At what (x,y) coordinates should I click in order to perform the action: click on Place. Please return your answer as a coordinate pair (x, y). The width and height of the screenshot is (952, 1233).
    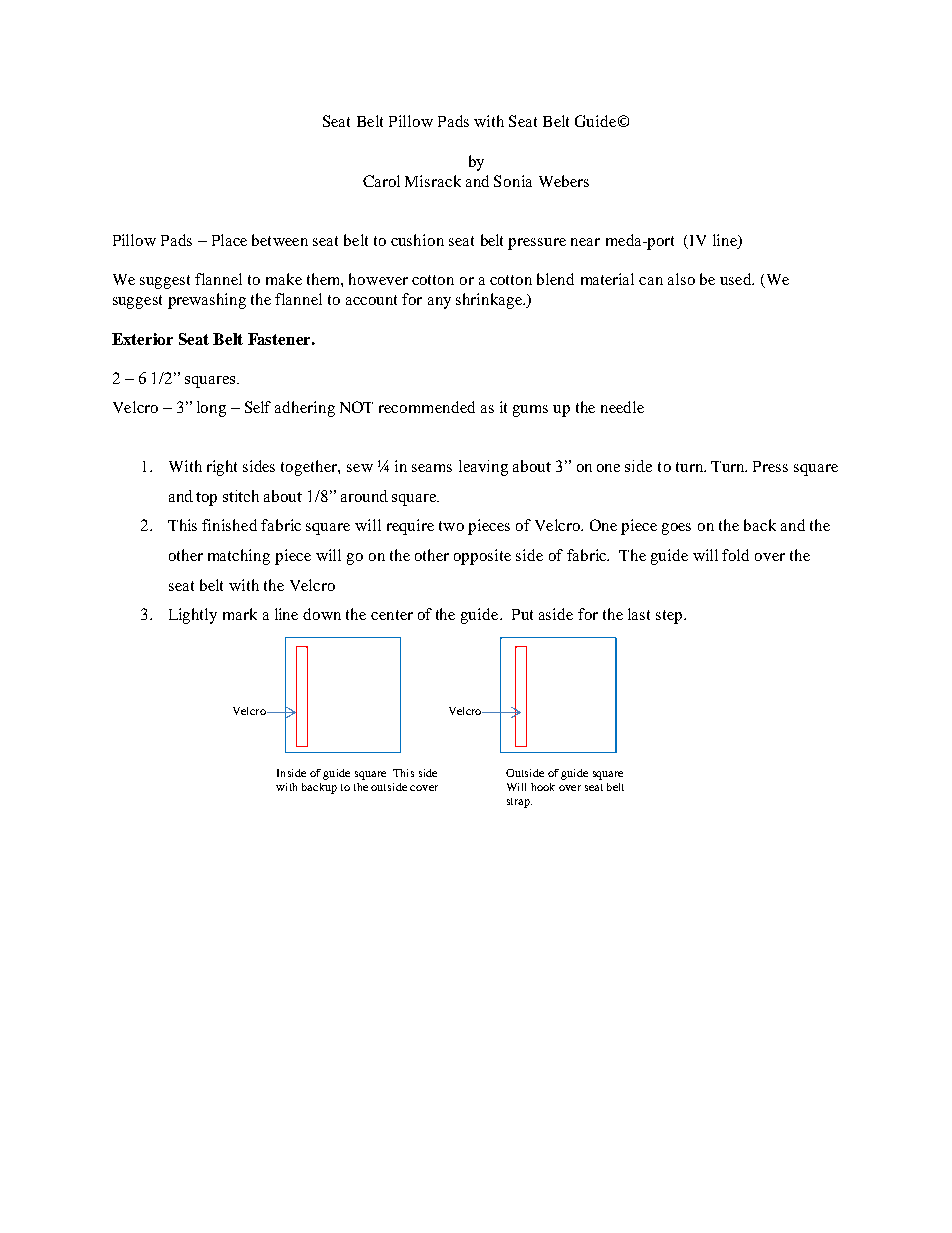
    Looking at the image, I should click on (229, 240).
